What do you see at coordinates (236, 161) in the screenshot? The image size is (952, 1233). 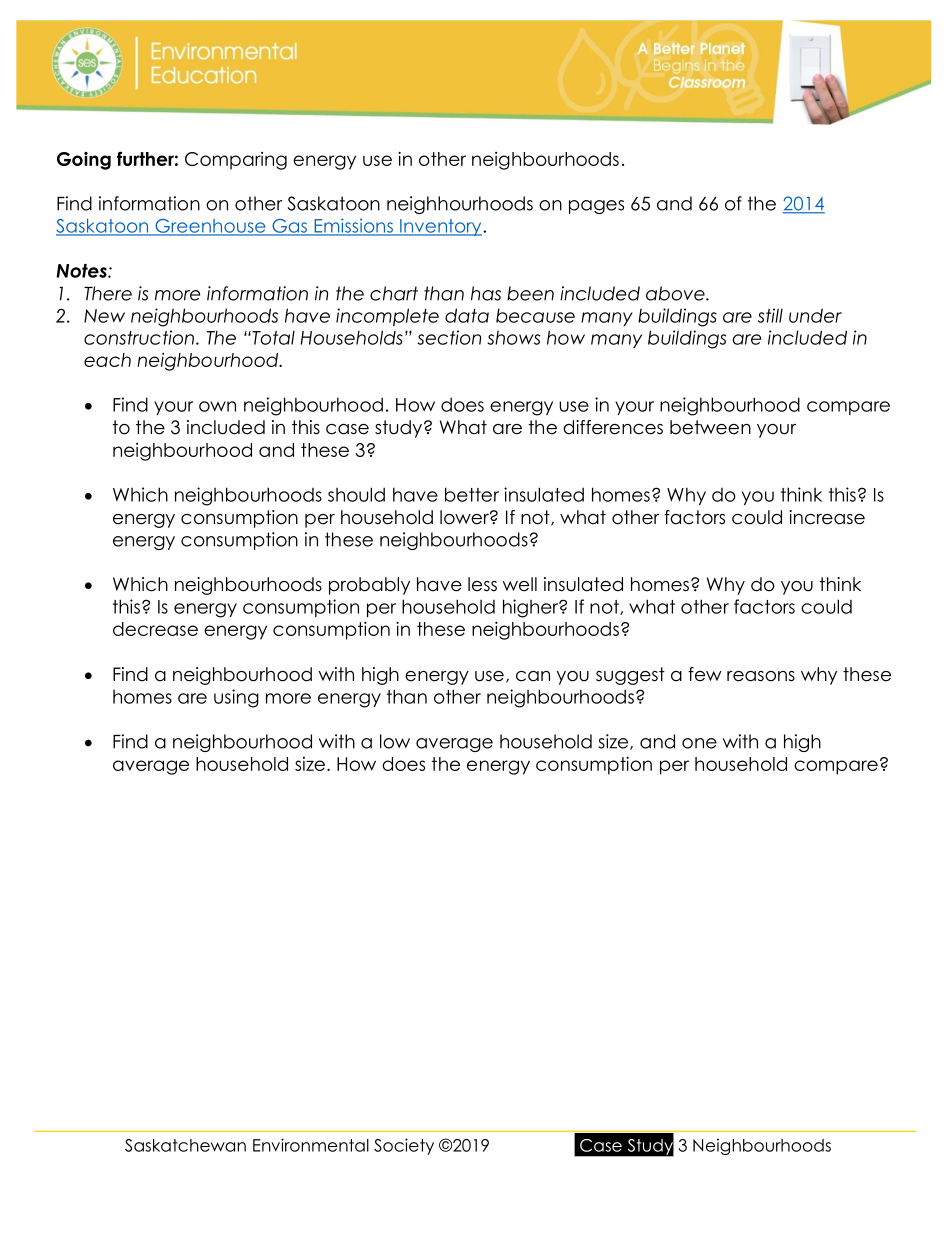 I see `Comparing` at bounding box center [236, 161].
